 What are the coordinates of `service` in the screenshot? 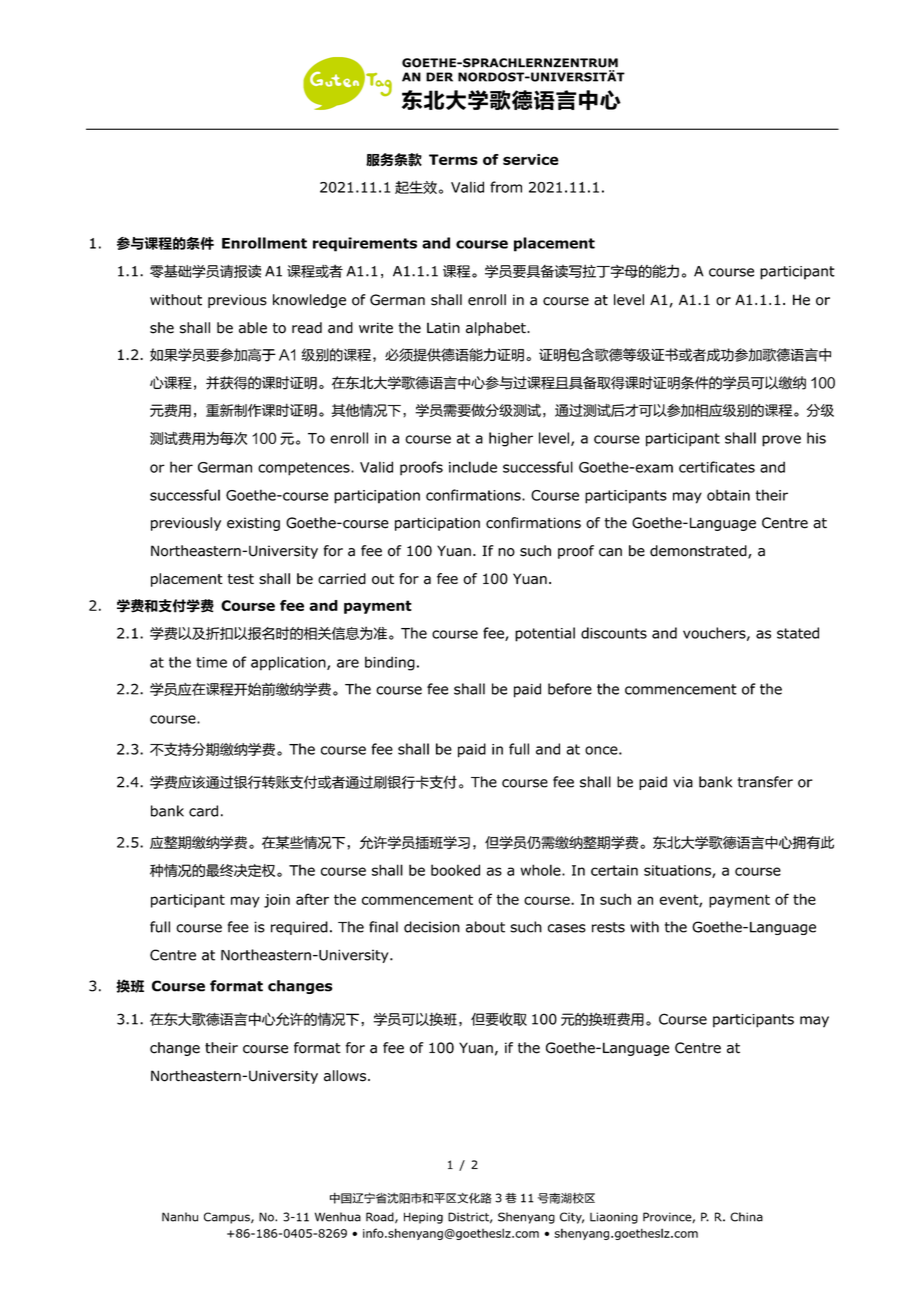 It's located at (531, 159).
